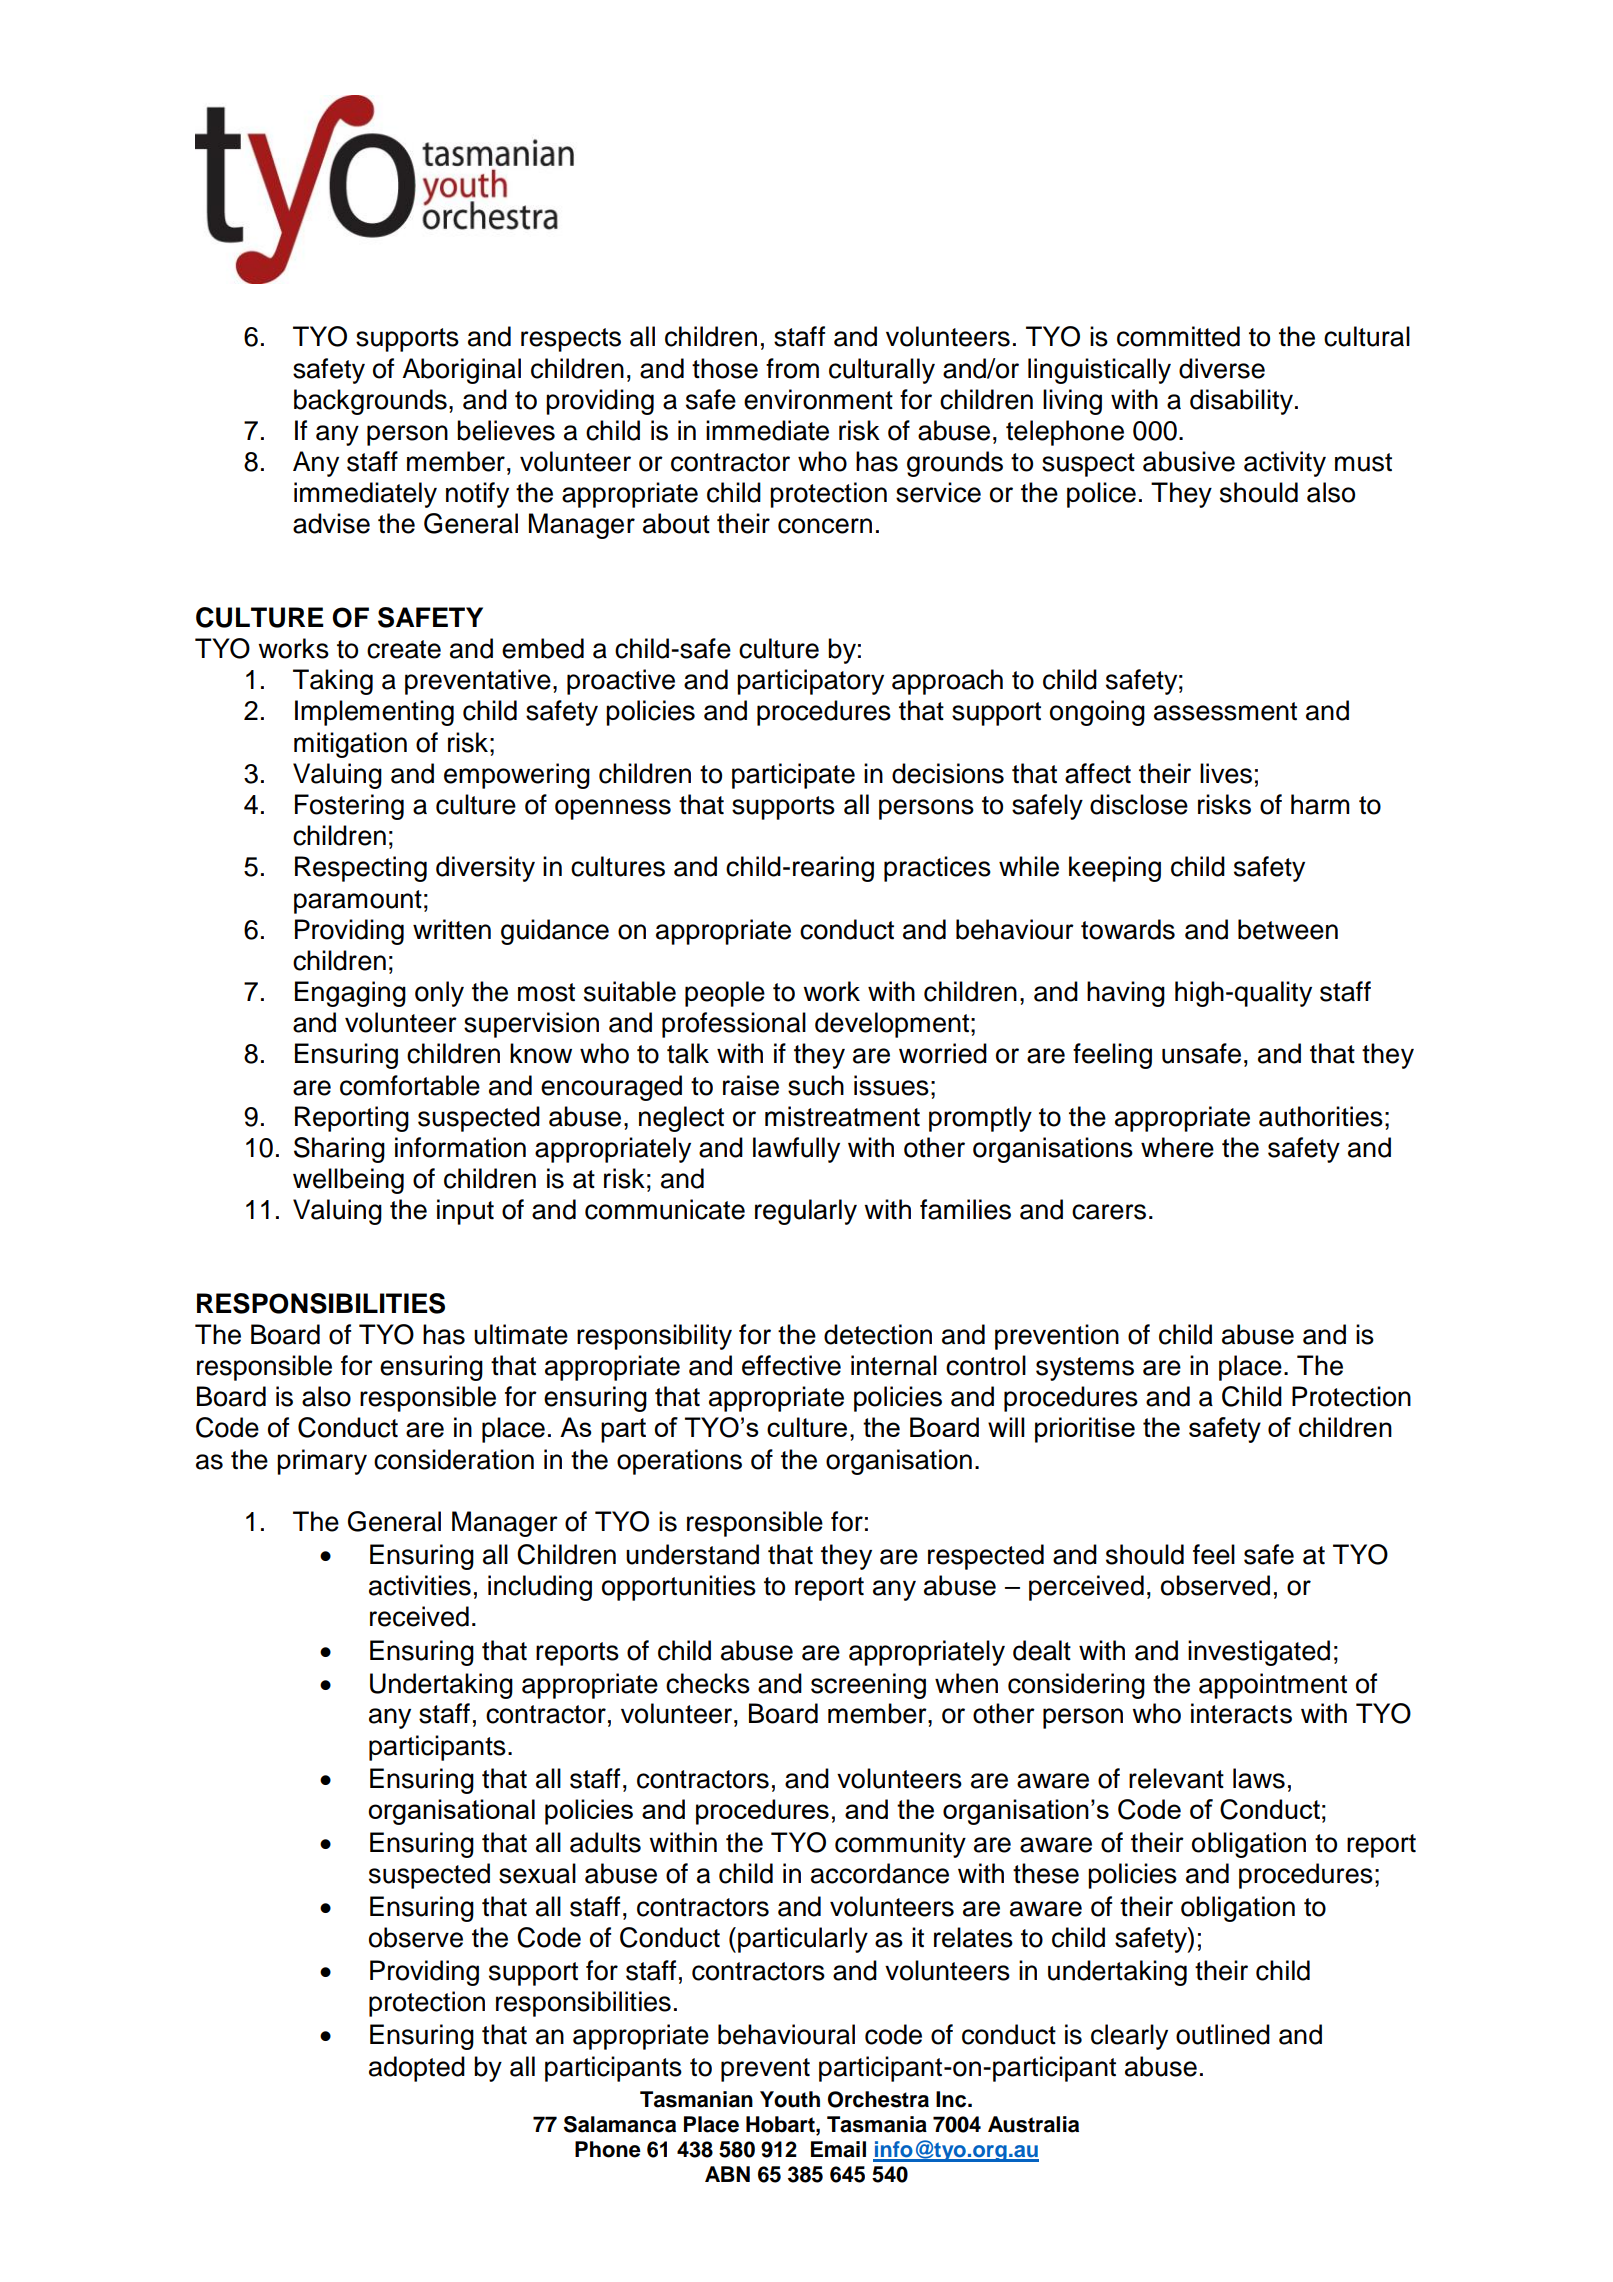 This document has width=1613, height=2282. I want to click on Email, so click(838, 2149).
